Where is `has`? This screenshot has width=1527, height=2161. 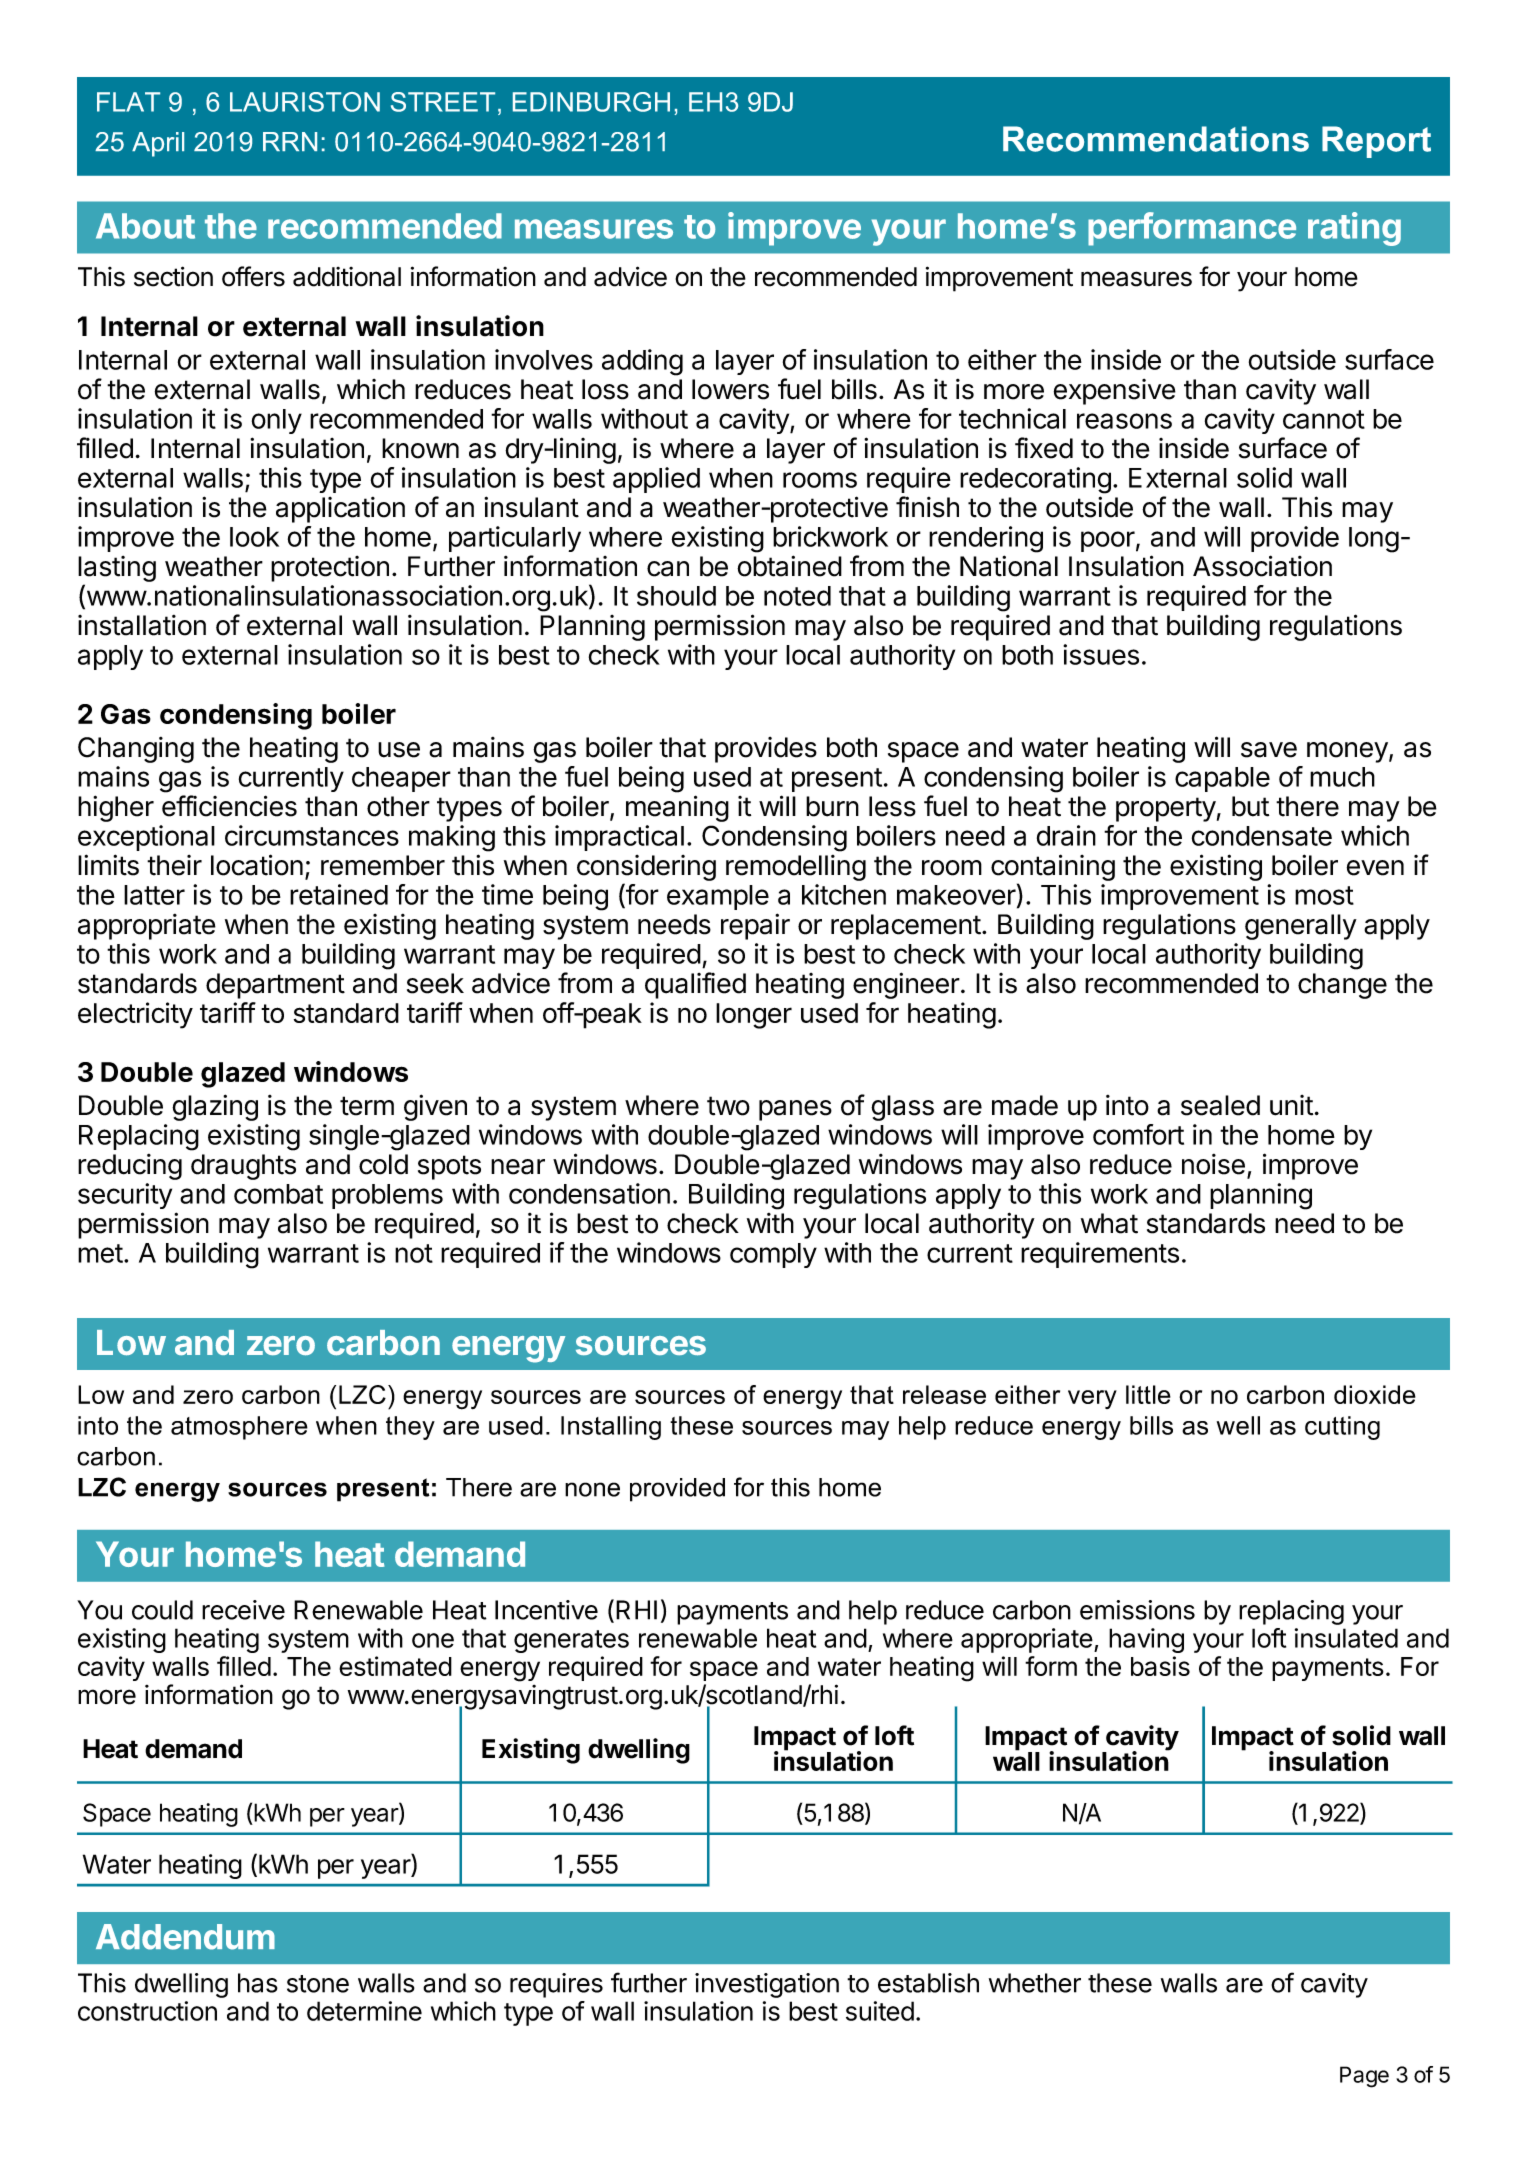
has is located at coordinates (258, 1983).
